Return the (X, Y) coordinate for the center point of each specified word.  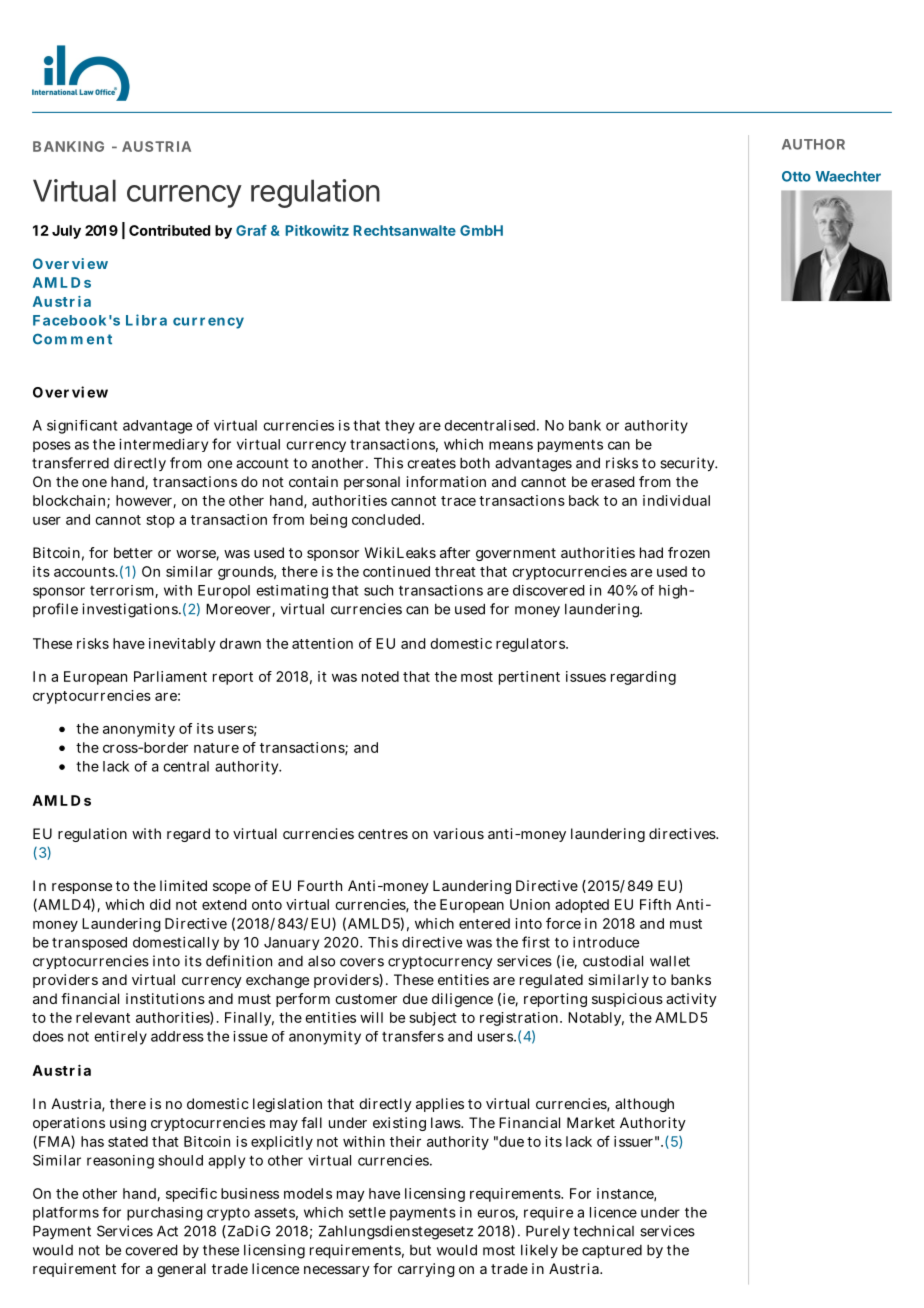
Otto (796, 176)
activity (691, 1000)
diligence (462, 1000)
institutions (165, 998)
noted (380, 676)
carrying (426, 1270)
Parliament (170, 676)
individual (676, 500)
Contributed (169, 230)
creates (431, 463)
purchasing (165, 1214)
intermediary (163, 445)
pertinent (529, 678)
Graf (251, 230)
